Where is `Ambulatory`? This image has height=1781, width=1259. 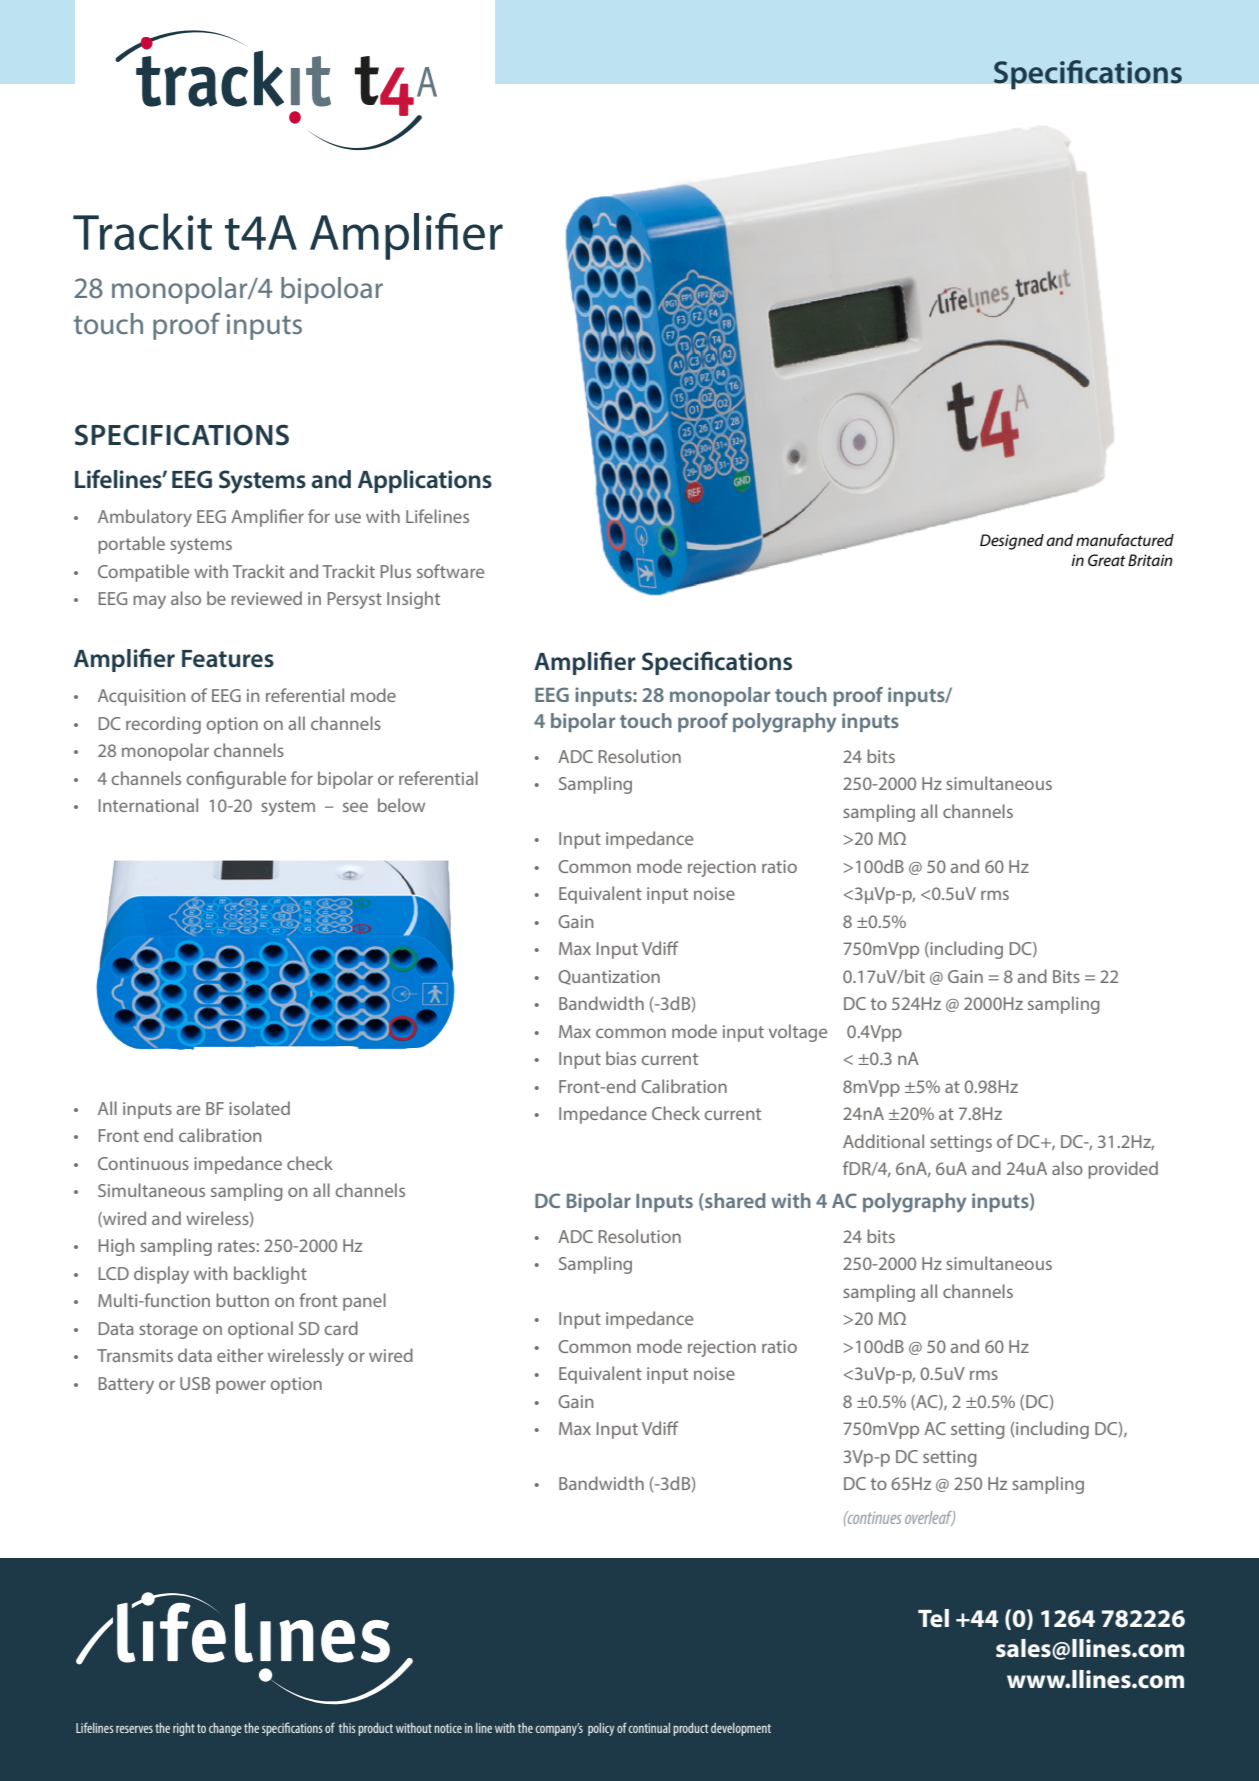 Ambulatory is located at coordinates (145, 518).
